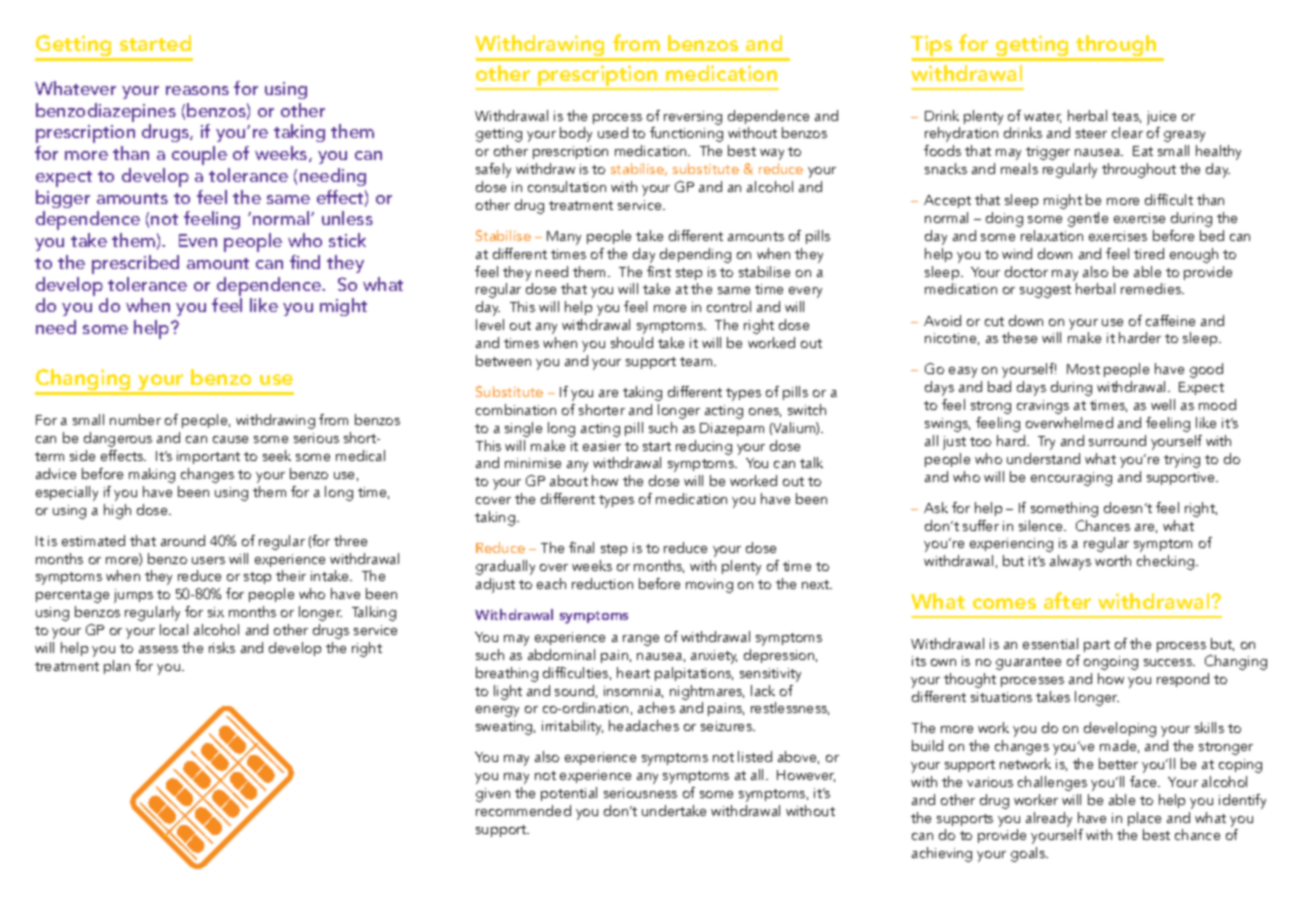  Describe the element at coordinates (1083, 369) in the screenshot. I see `Most` at that location.
